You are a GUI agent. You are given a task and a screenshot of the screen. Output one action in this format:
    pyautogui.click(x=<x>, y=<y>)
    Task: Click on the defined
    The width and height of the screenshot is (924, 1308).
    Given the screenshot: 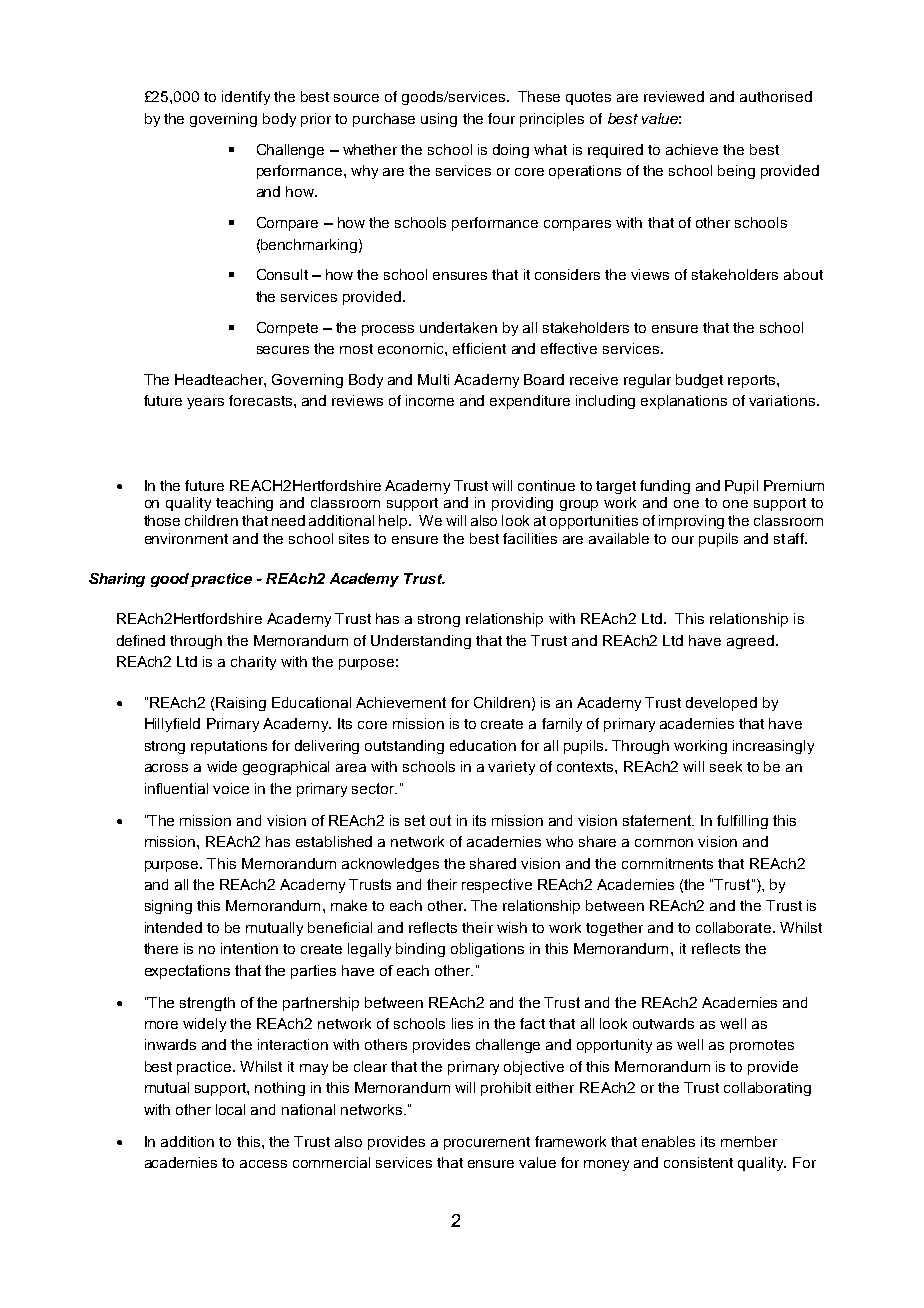 What is the action you would take?
    pyautogui.click(x=141, y=640)
